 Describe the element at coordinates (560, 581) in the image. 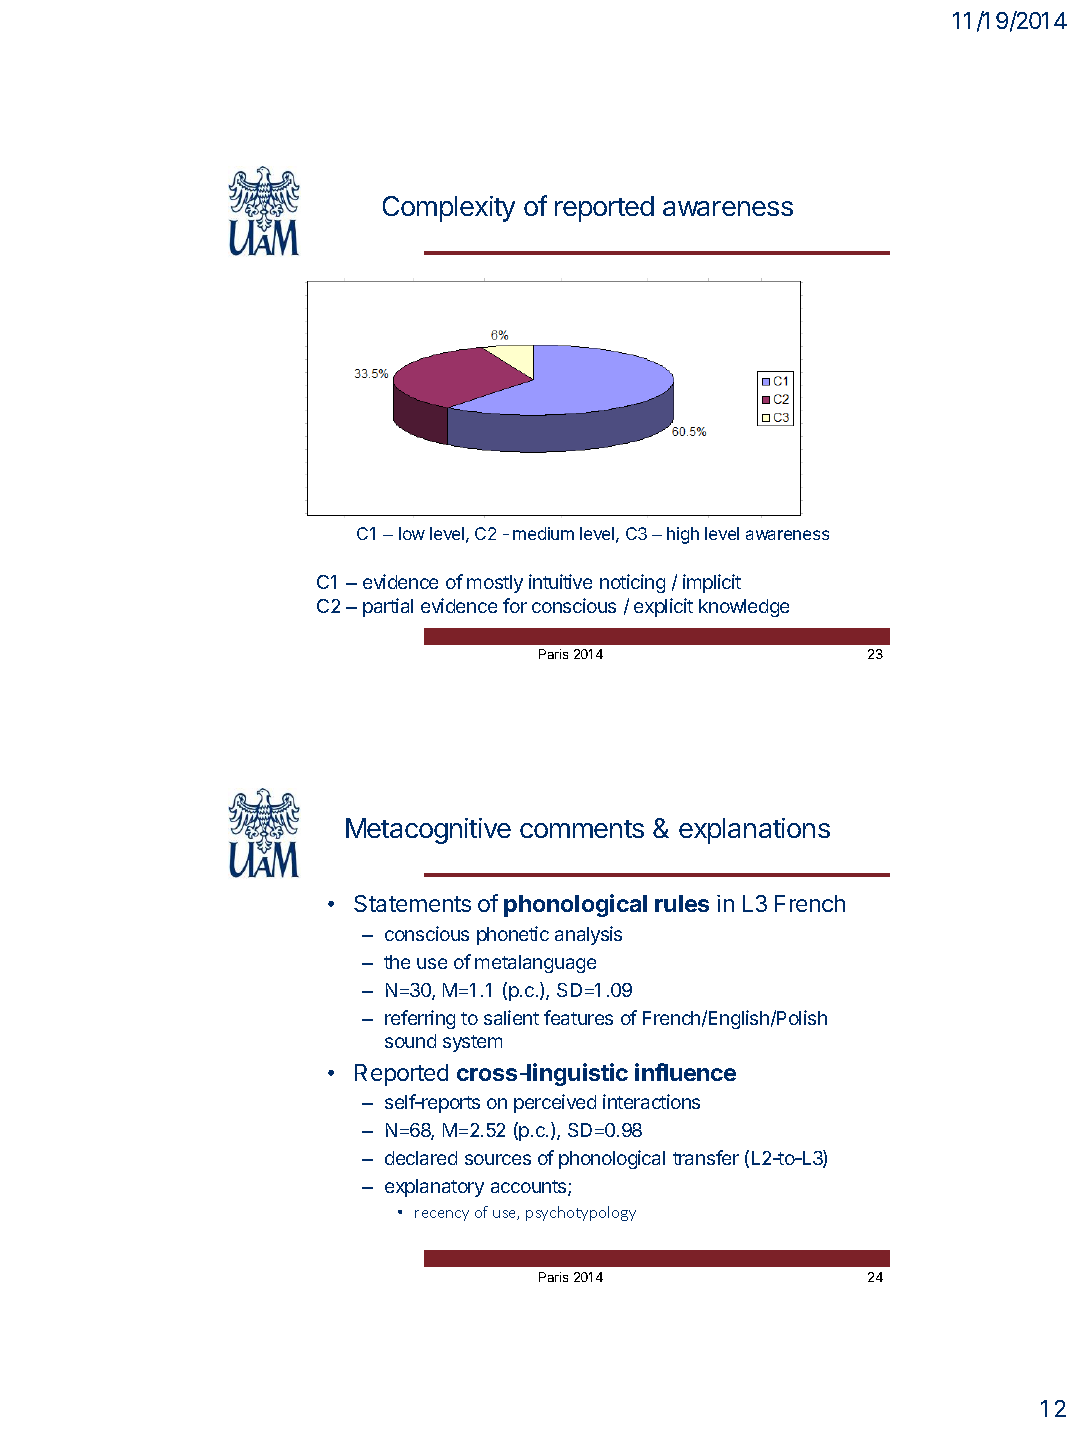

I see `intuitive` at that location.
